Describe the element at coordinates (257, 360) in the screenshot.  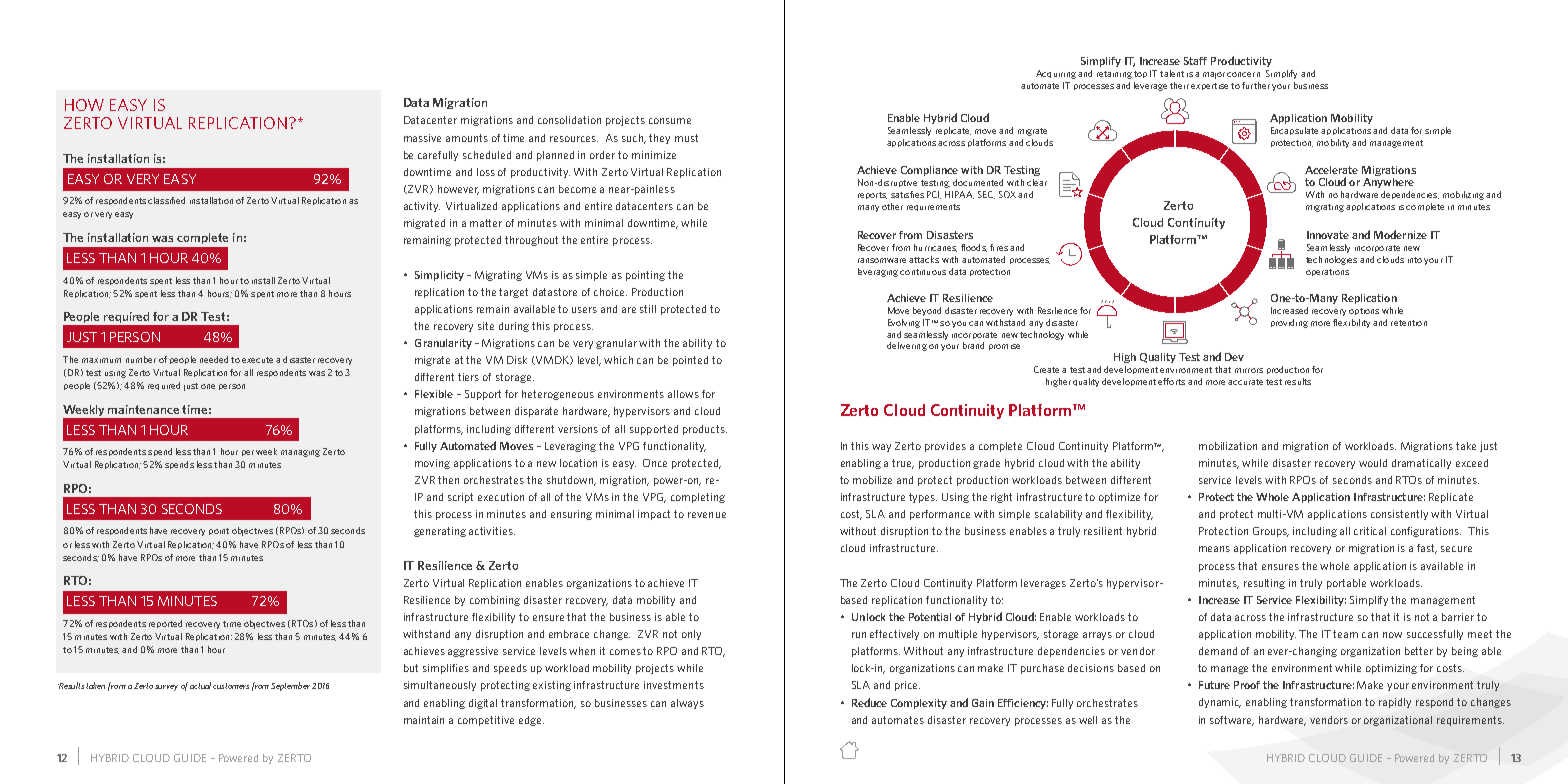
I see `execute` at that location.
